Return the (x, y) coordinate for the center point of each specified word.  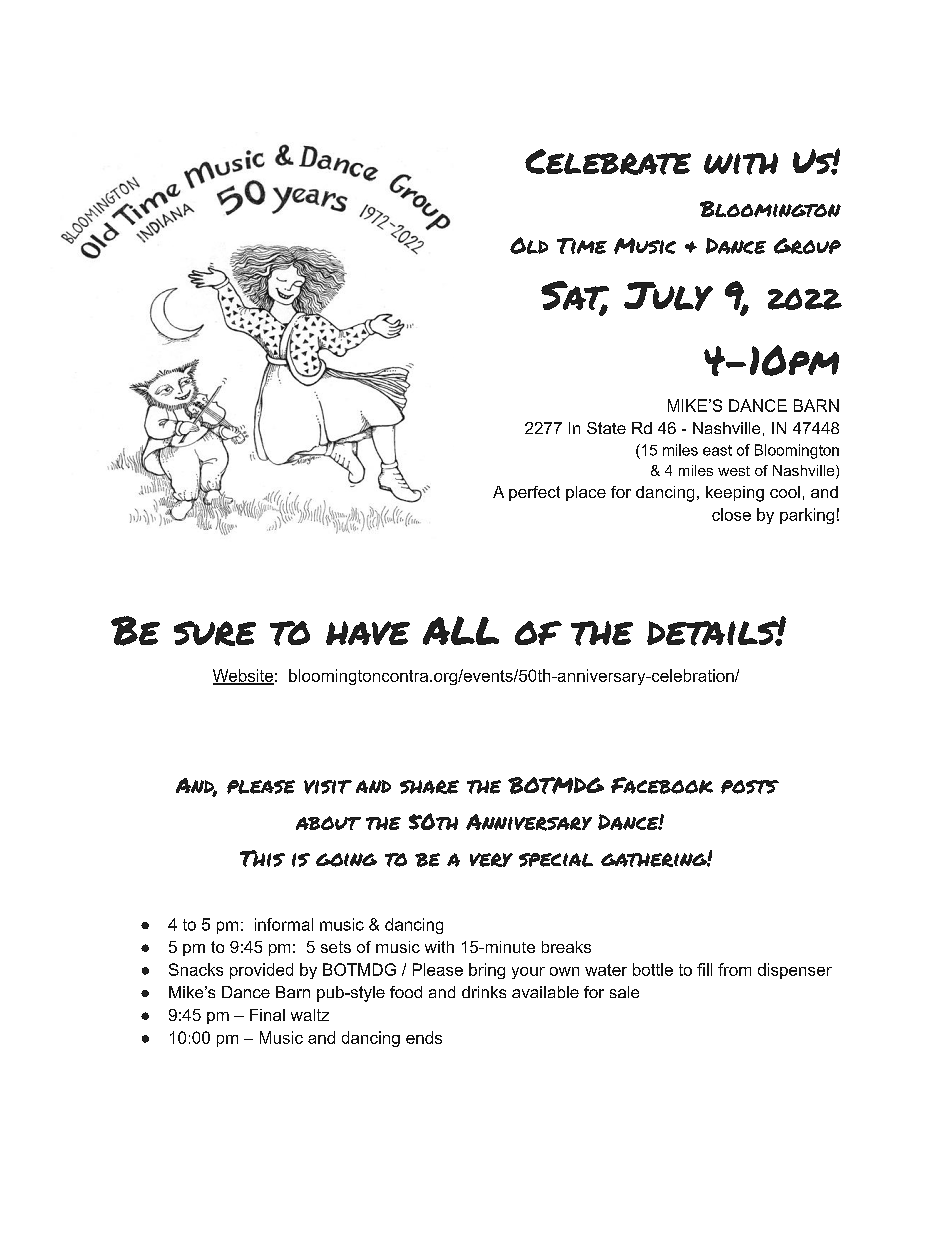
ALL (461, 630)
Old (529, 245)
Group (807, 246)
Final (267, 1015)
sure (215, 633)
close (731, 514)
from (734, 969)
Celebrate (608, 162)
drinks (484, 992)
